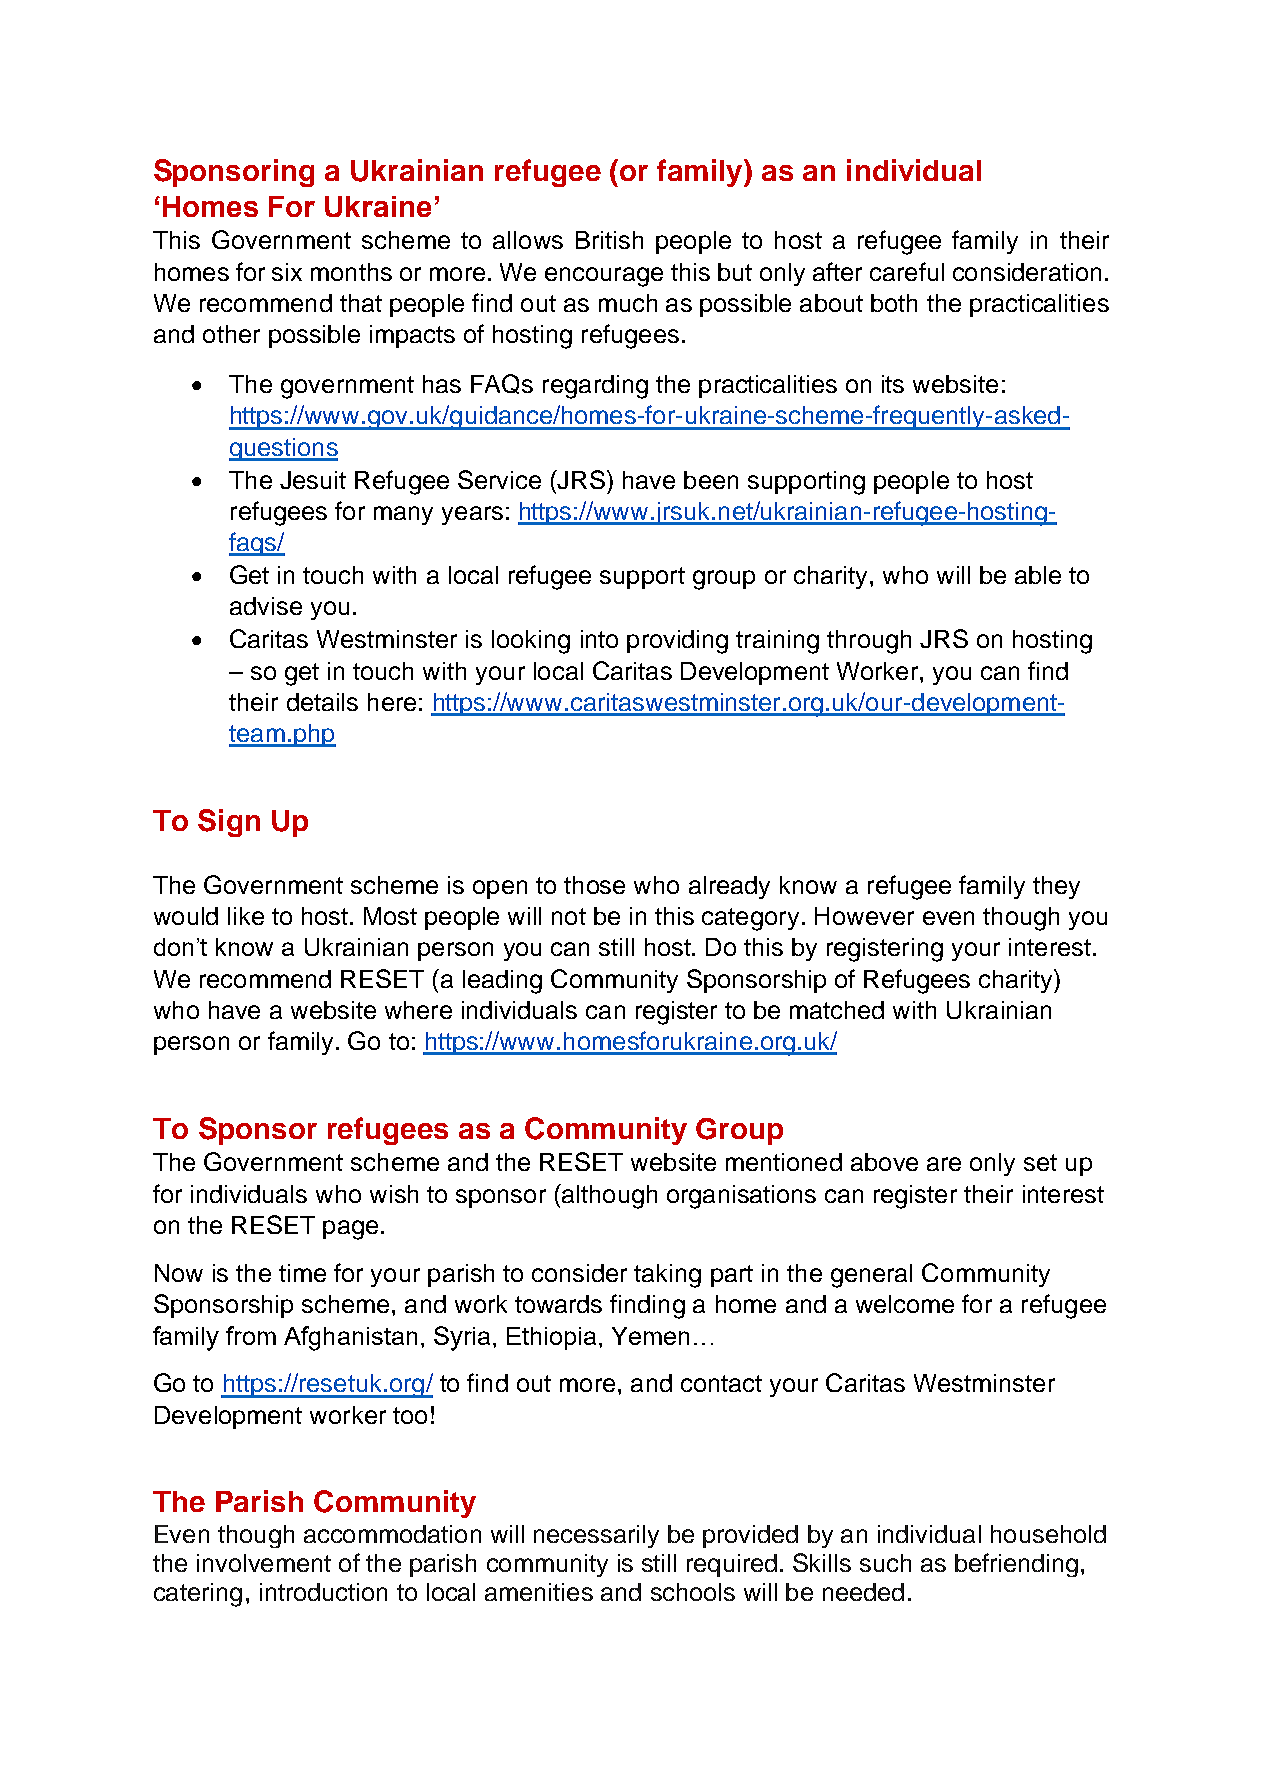  What do you see at coordinates (599, 639) in the image?
I see `into` at bounding box center [599, 639].
